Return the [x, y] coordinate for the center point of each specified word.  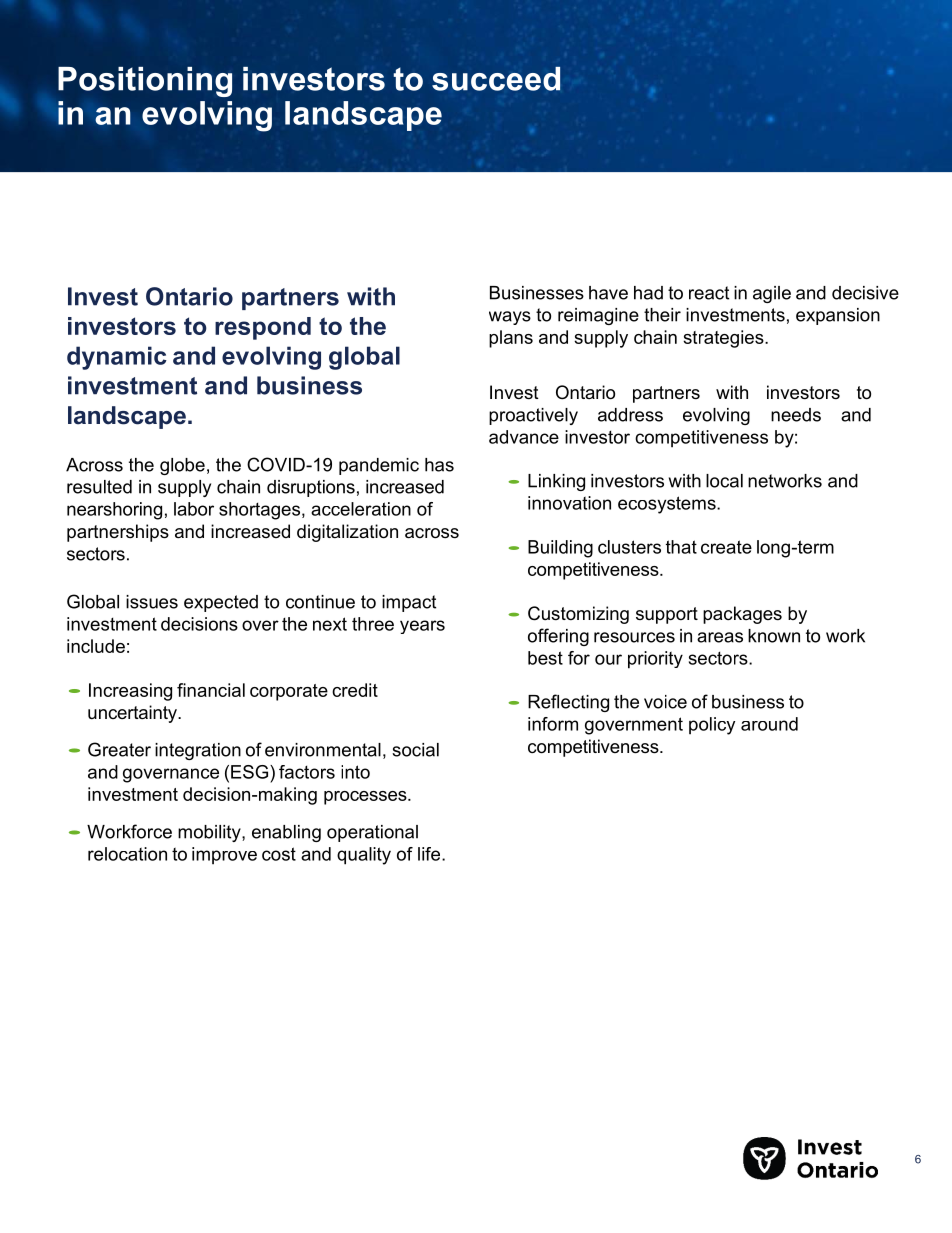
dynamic [117, 358]
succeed [496, 79]
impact [409, 603]
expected [221, 603]
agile [772, 294]
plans [511, 339]
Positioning [145, 82]
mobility [210, 833]
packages [742, 615]
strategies [724, 339]
